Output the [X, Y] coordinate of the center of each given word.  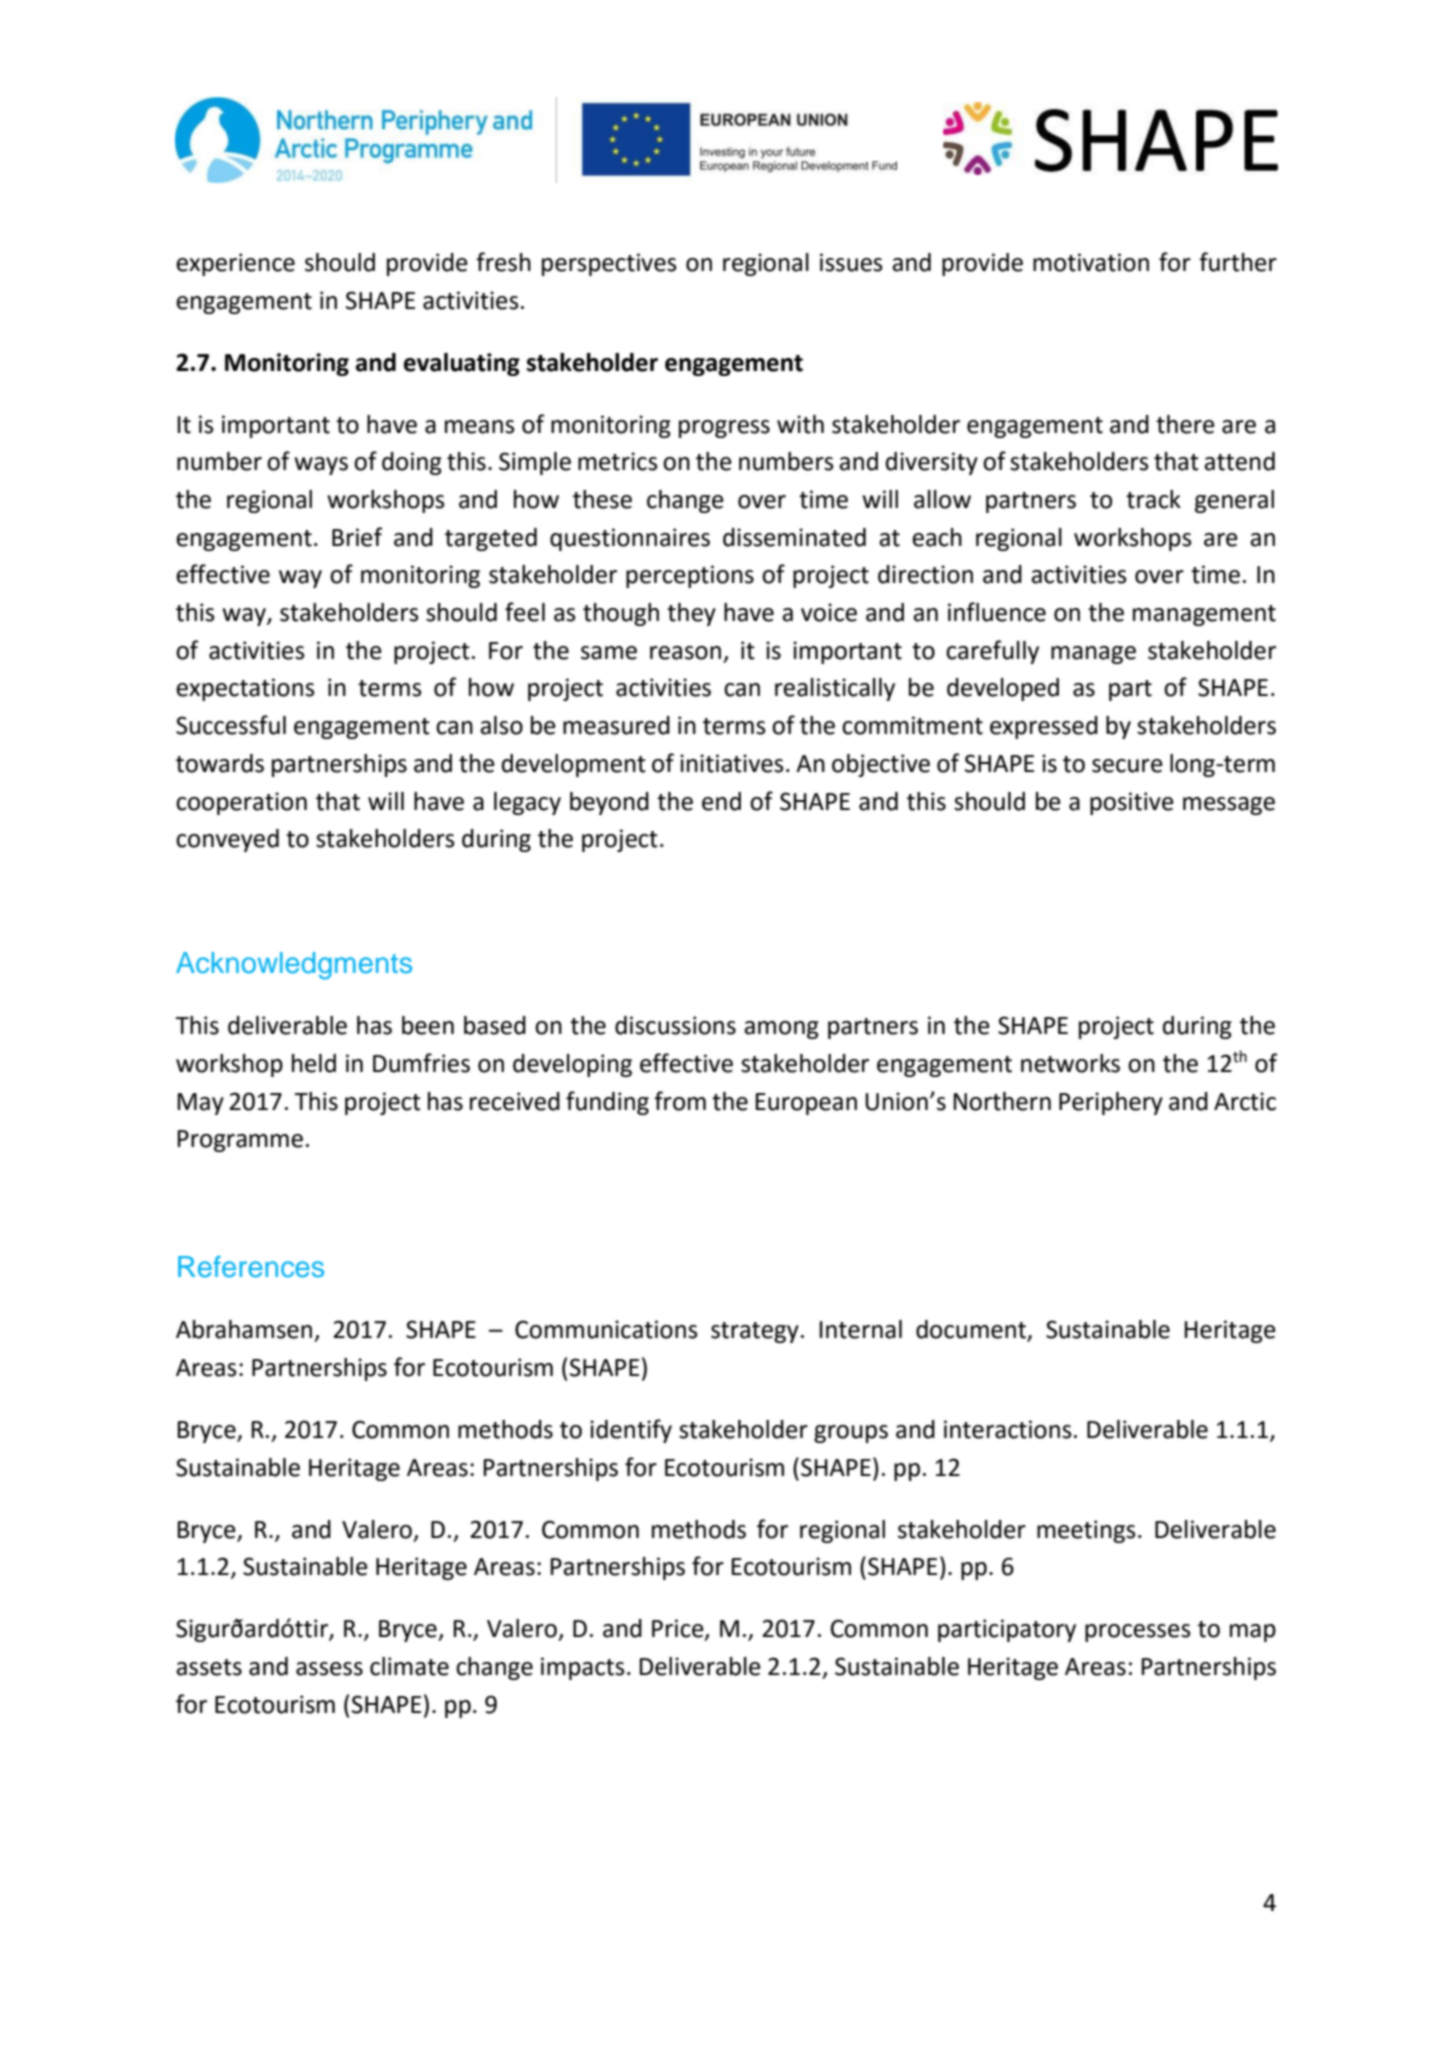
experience [235, 264]
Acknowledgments [294, 966]
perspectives [609, 264]
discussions [675, 1025]
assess [329, 1669]
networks [1070, 1063]
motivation [1091, 262]
